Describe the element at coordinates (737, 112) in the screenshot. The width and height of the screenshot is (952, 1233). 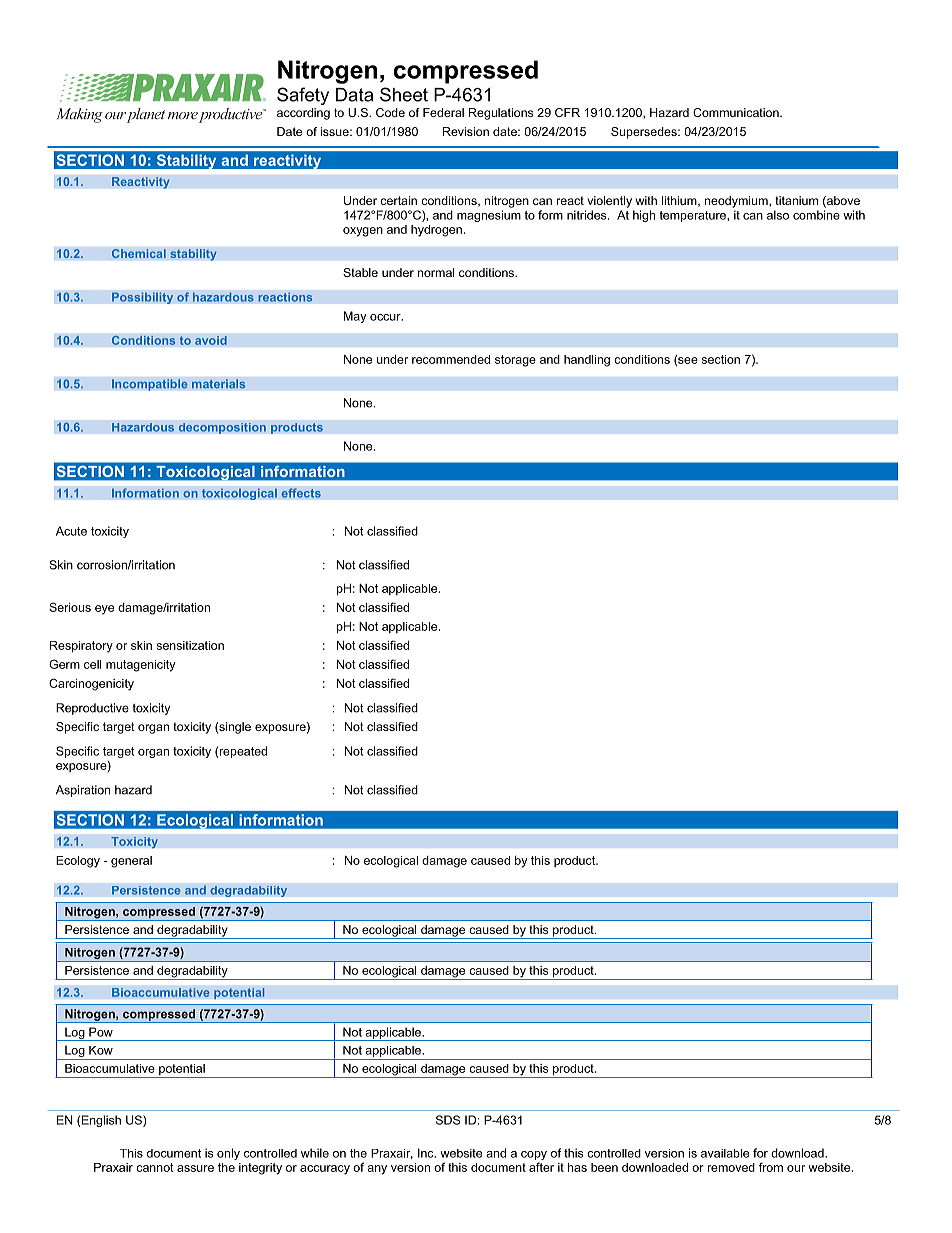
I see `Communication` at that location.
